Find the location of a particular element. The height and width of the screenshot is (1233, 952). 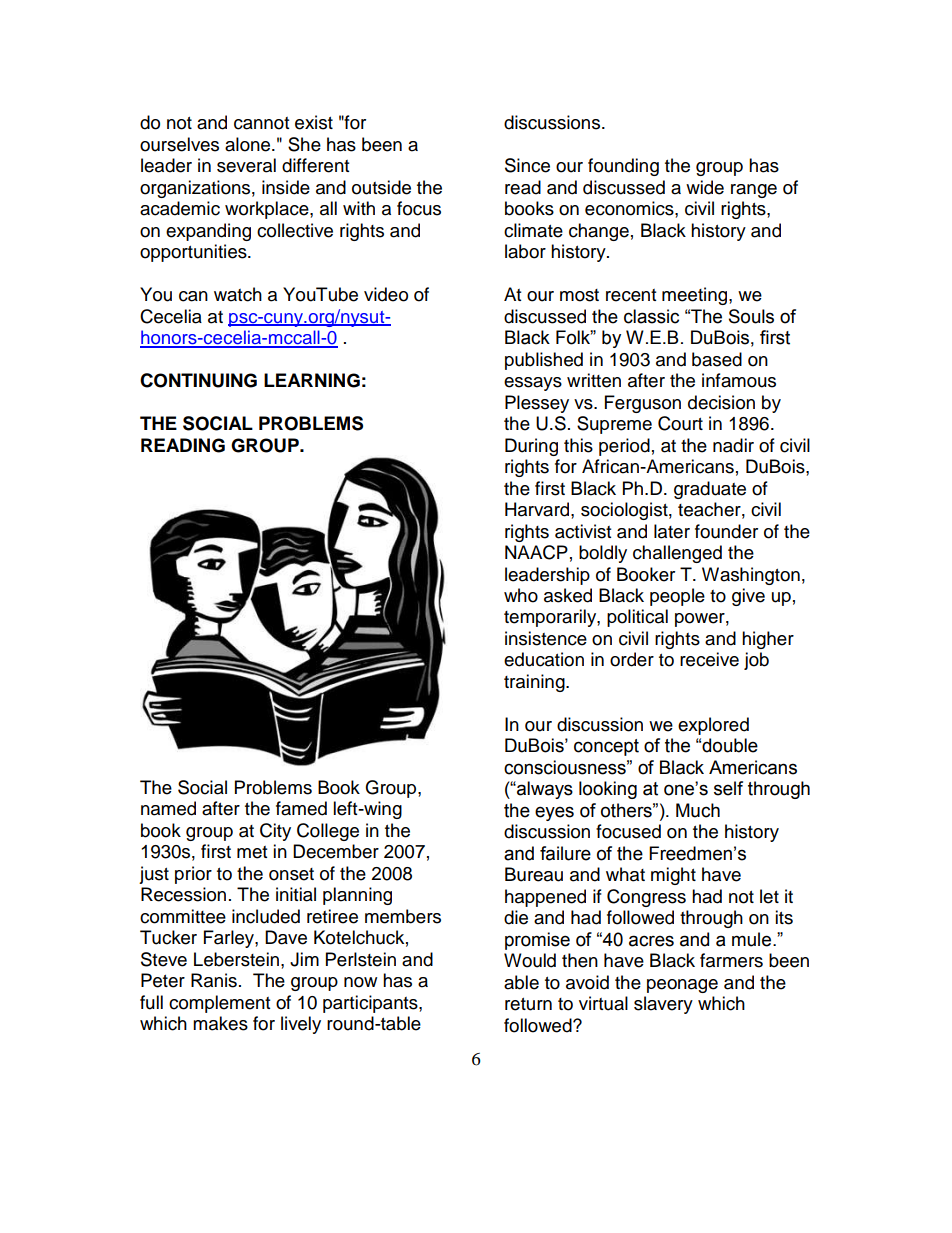

Court is located at coordinates (680, 423).
